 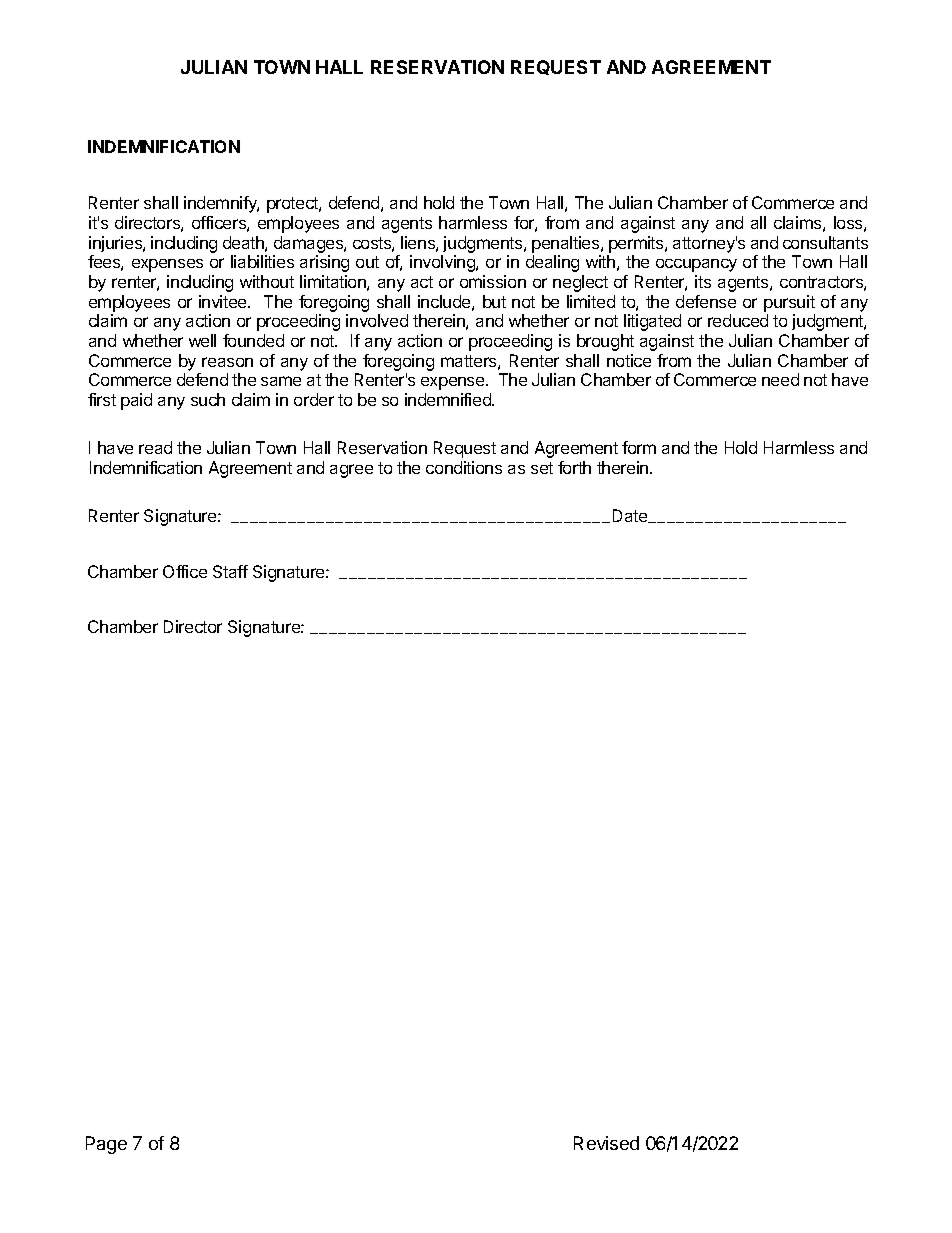 I want to click on Page, so click(x=106, y=1145).
